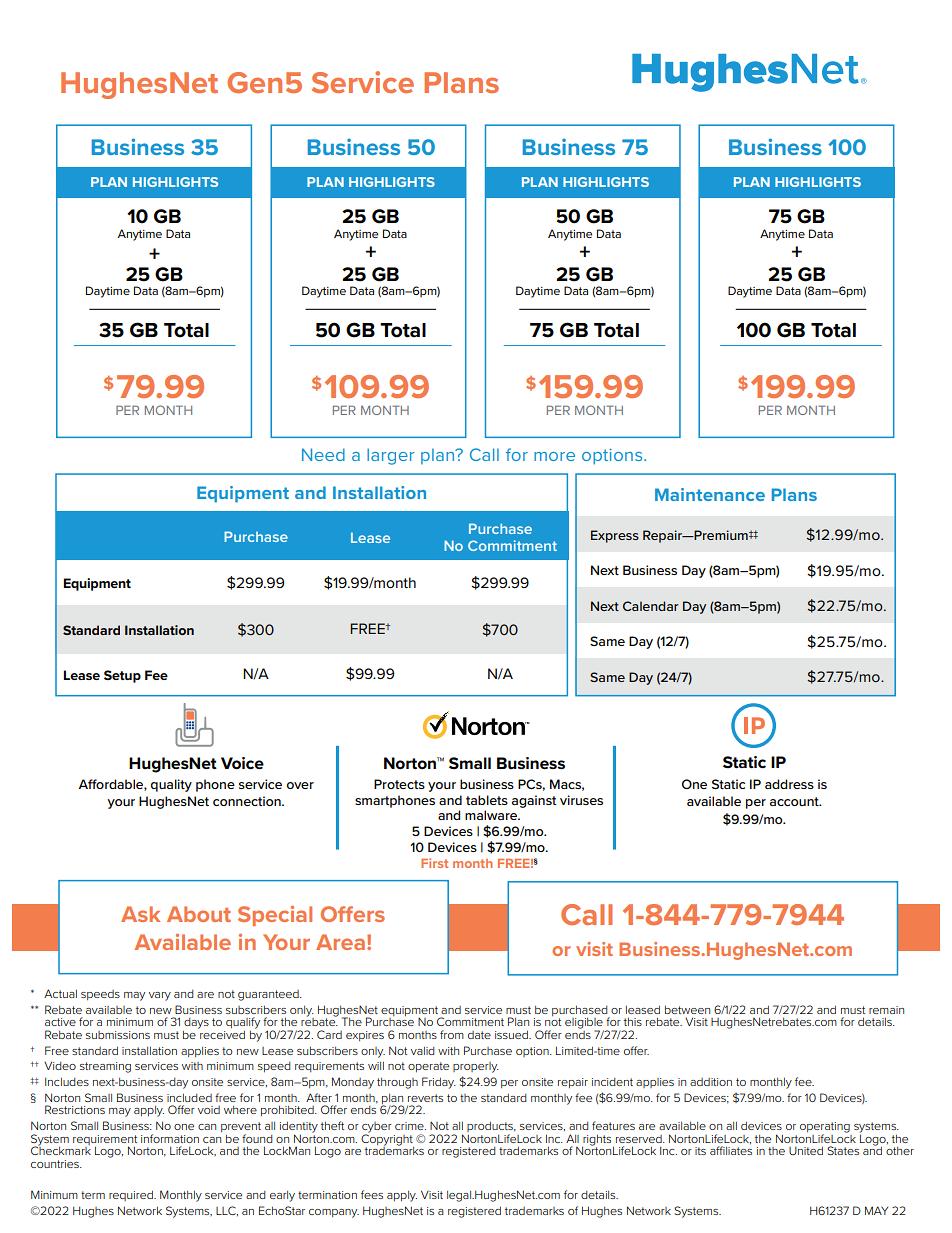 Image resolution: width=952 pixels, height=1233 pixels. I want to click on fees, so click(372, 1194).
